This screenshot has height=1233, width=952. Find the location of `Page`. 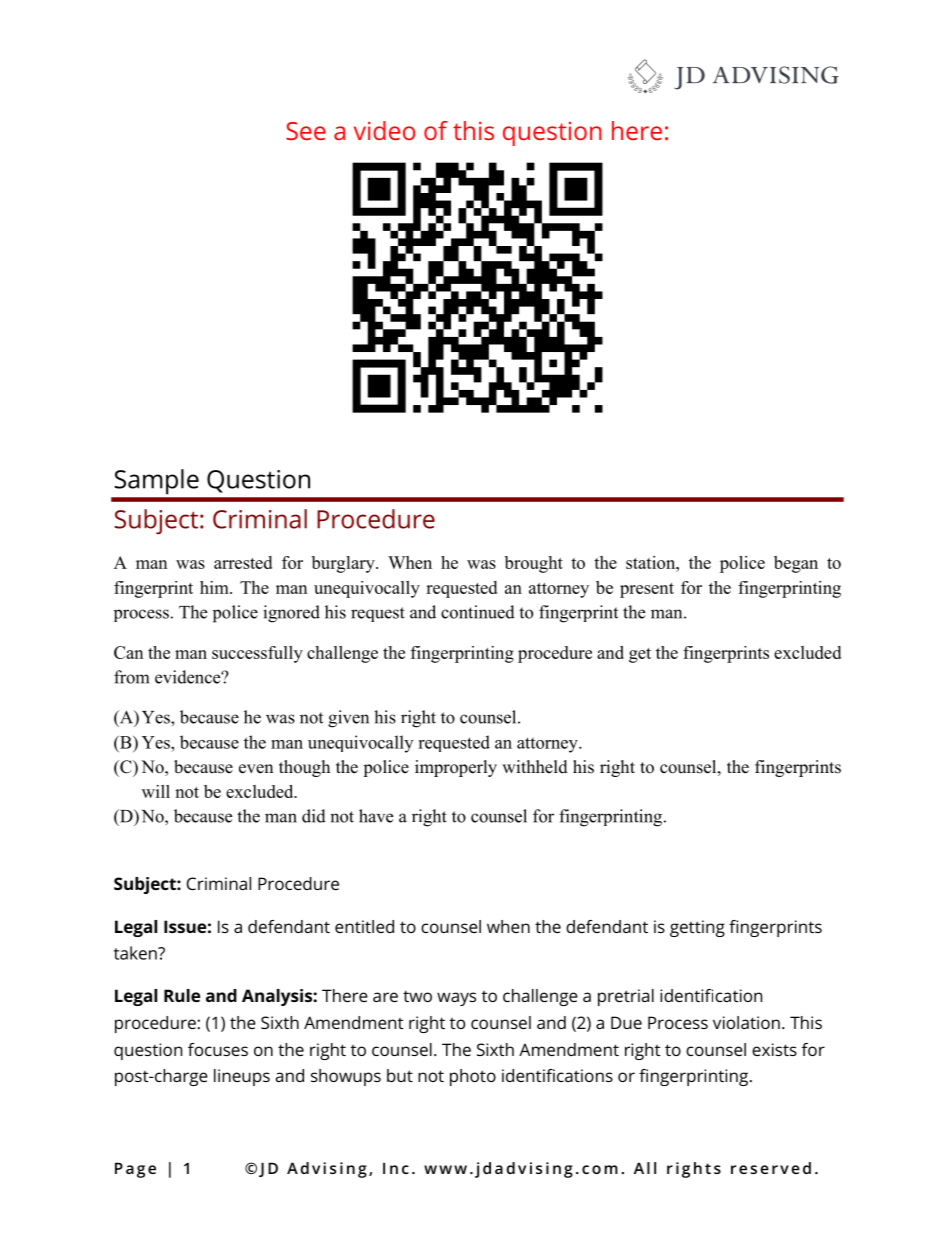

Page is located at coordinates (135, 1170).
